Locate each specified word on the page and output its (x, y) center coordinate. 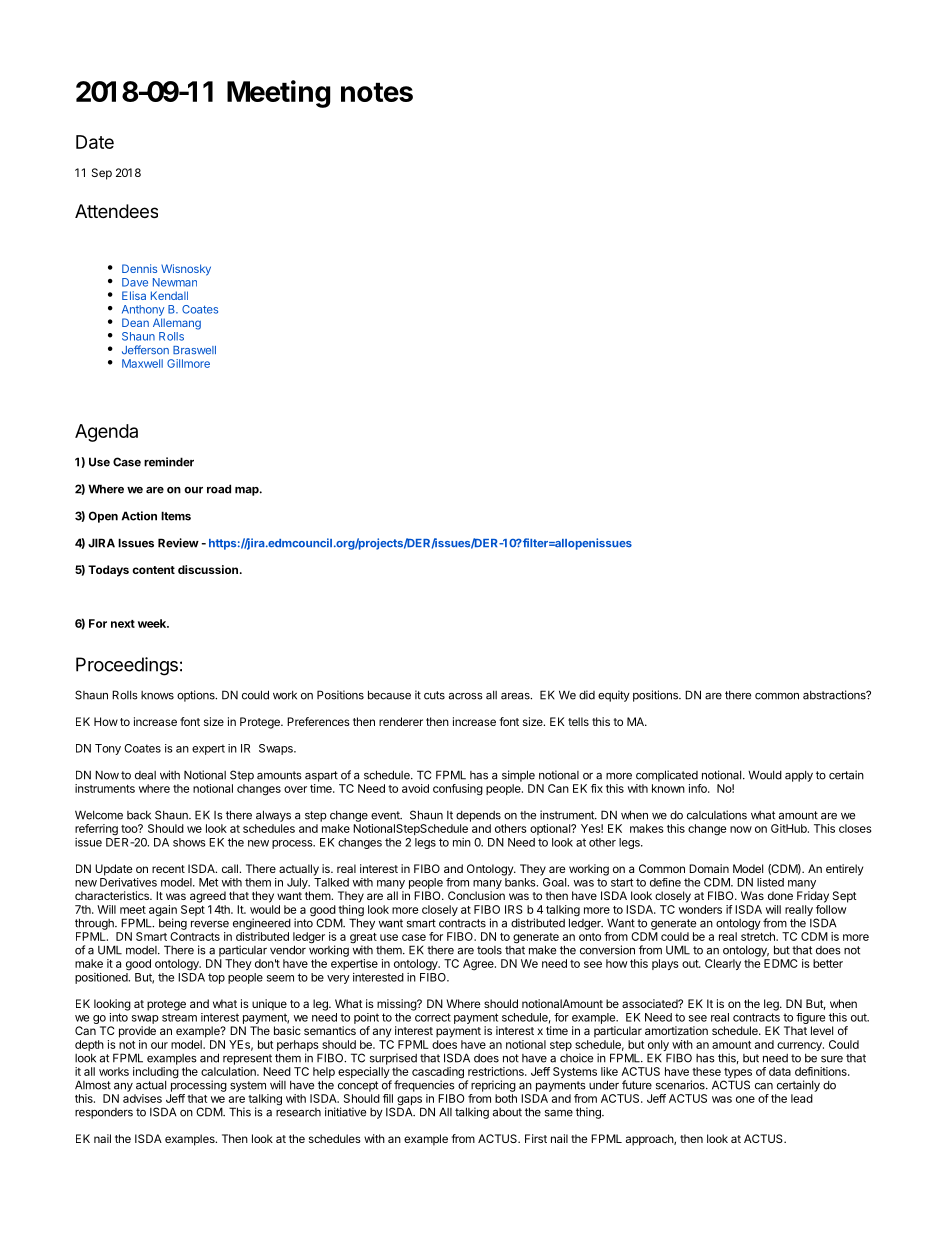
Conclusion (476, 895)
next (123, 624)
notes (377, 92)
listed (770, 882)
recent (168, 869)
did (587, 695)
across (466, 696)
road (219, 489)
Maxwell (142, 363)
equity (614, 696)
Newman (175, 282)
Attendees (116, 211)
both (506, 1098)
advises (142, 1098)
